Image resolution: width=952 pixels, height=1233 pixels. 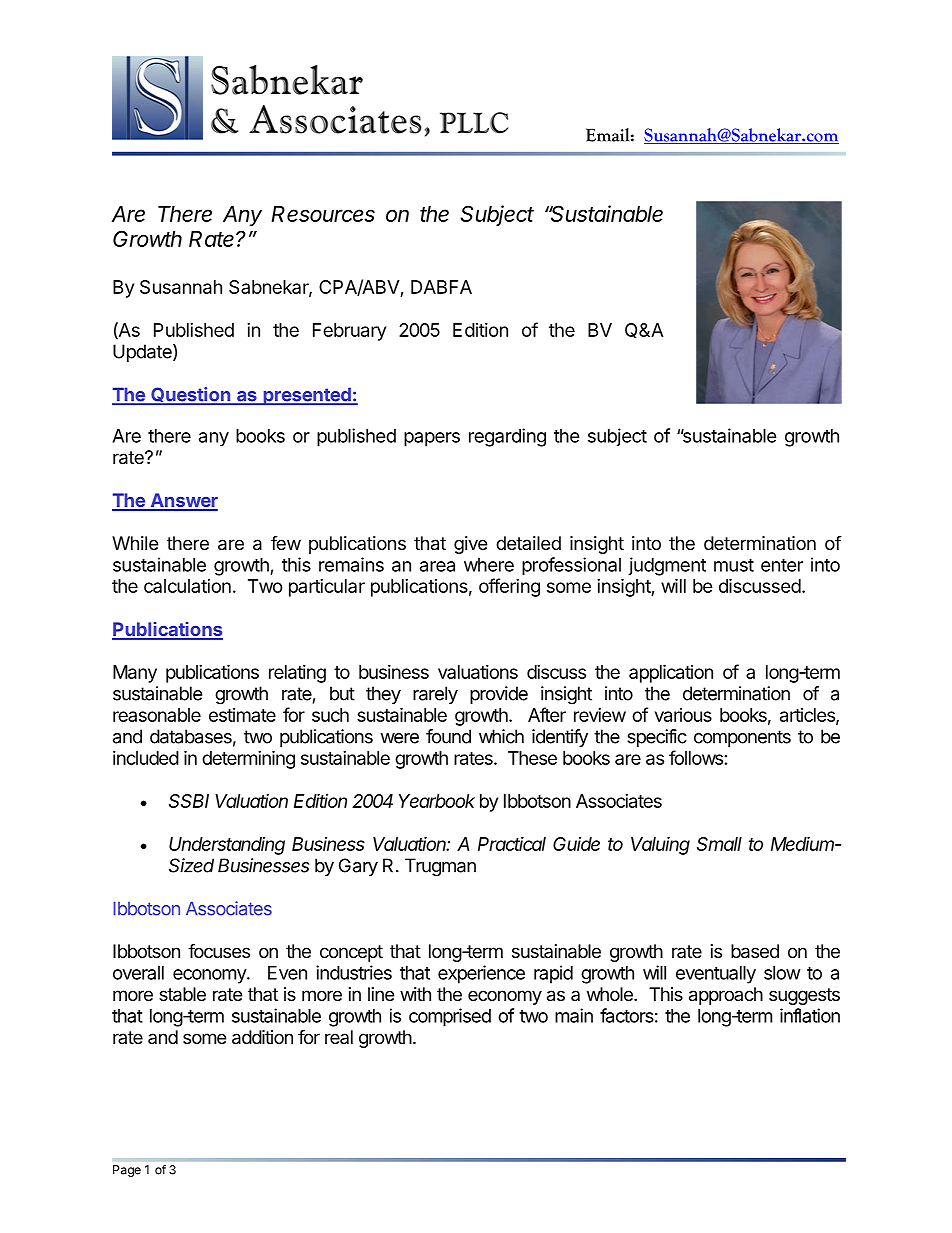 I want to click on Page, so click(x=127, y=1171).
